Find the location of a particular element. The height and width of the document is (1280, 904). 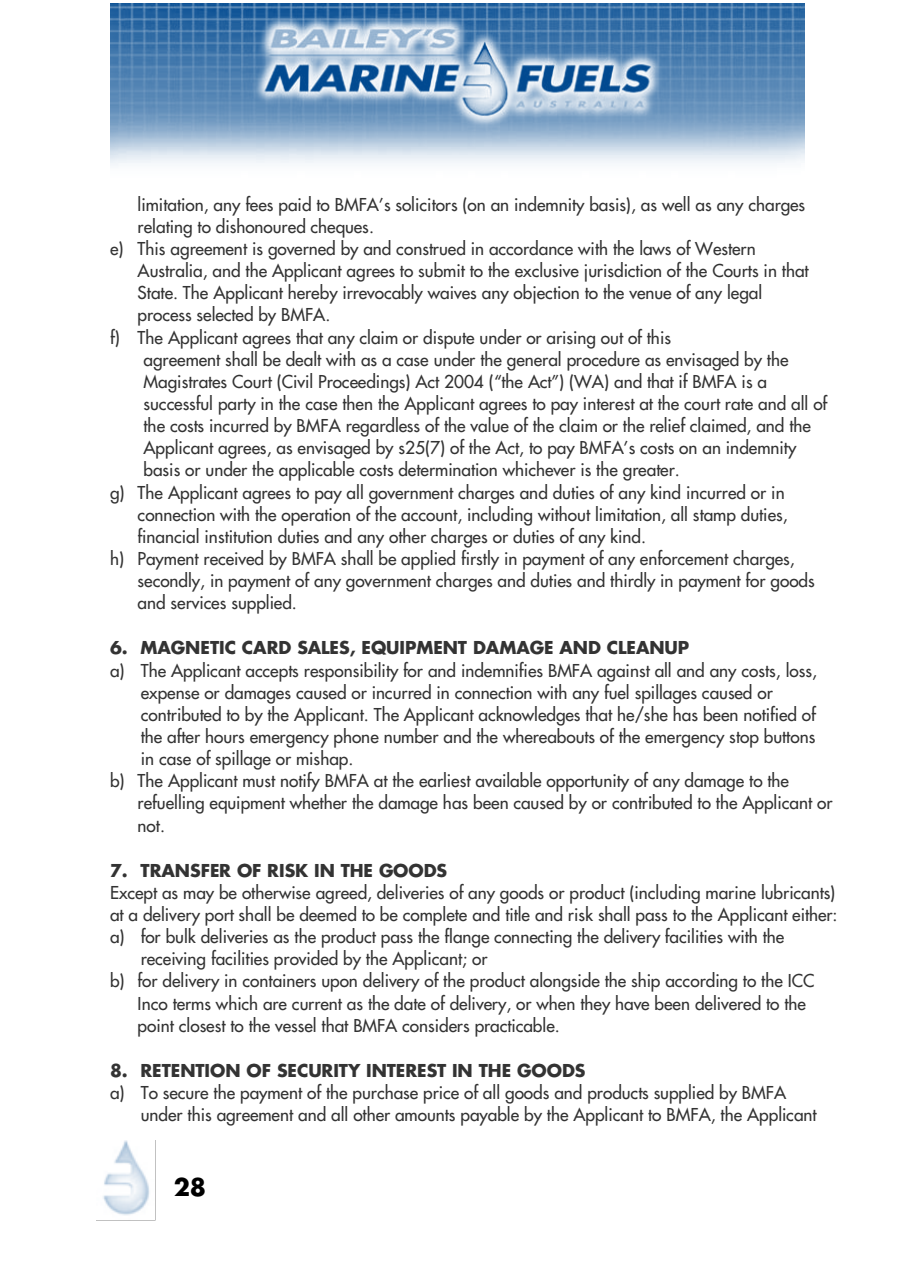

Western is located at coordinates (725, 249).
